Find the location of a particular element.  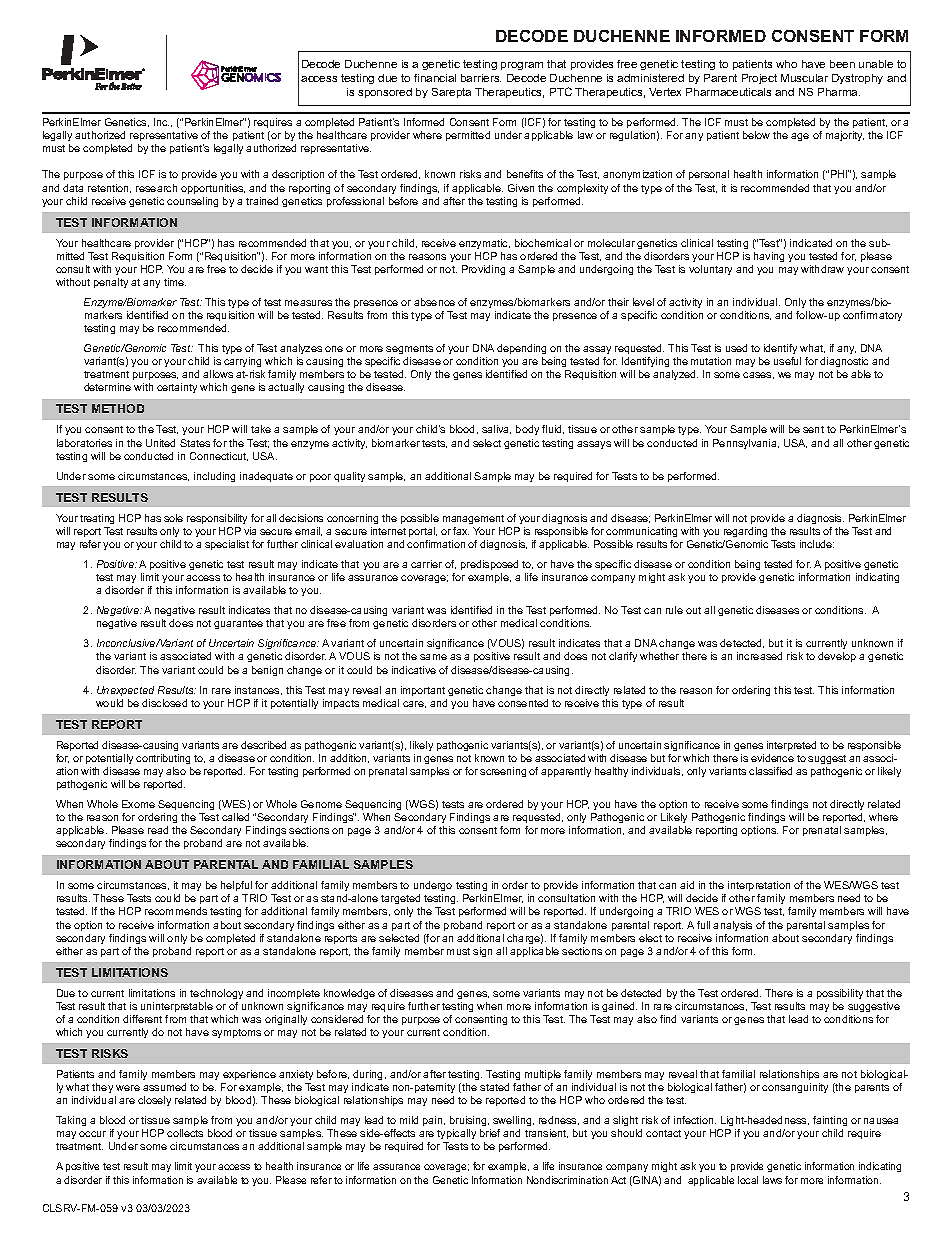

collects is located at coordinates (185, 1133).
